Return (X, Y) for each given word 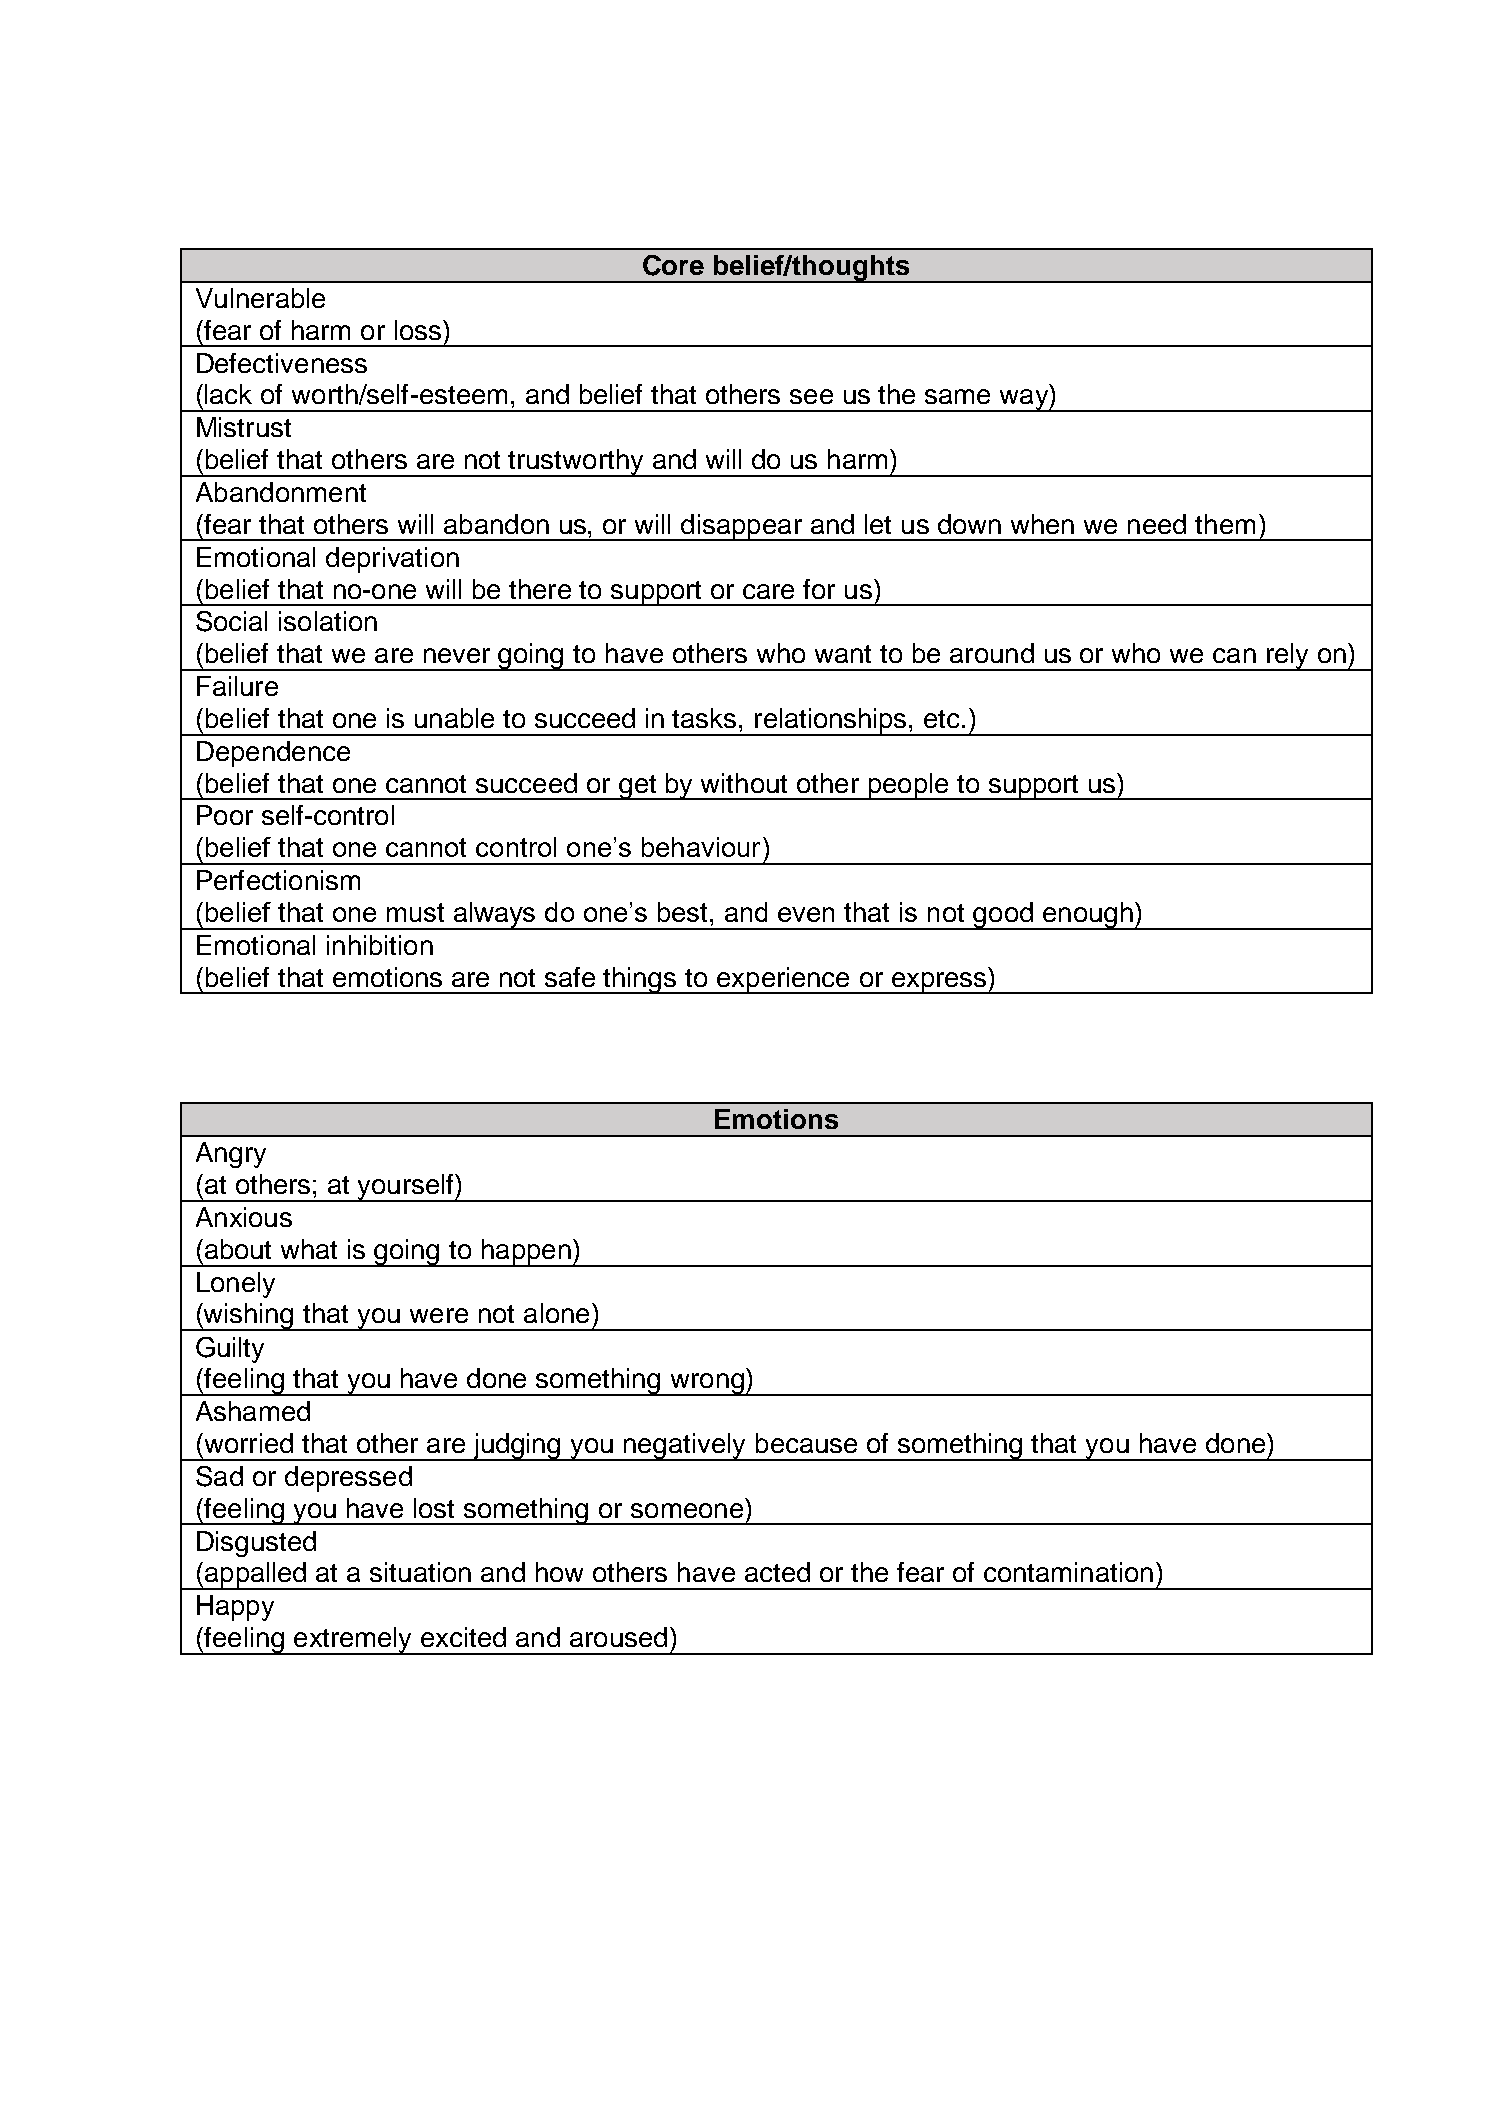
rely (1287, 657)
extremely (353, 1641)
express (939, 983)
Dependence (273, 754)
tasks (704, 718)
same (957, 396)
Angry (231, 1155)
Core (673, 265)
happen (526, 1253)
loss (418, 330)
